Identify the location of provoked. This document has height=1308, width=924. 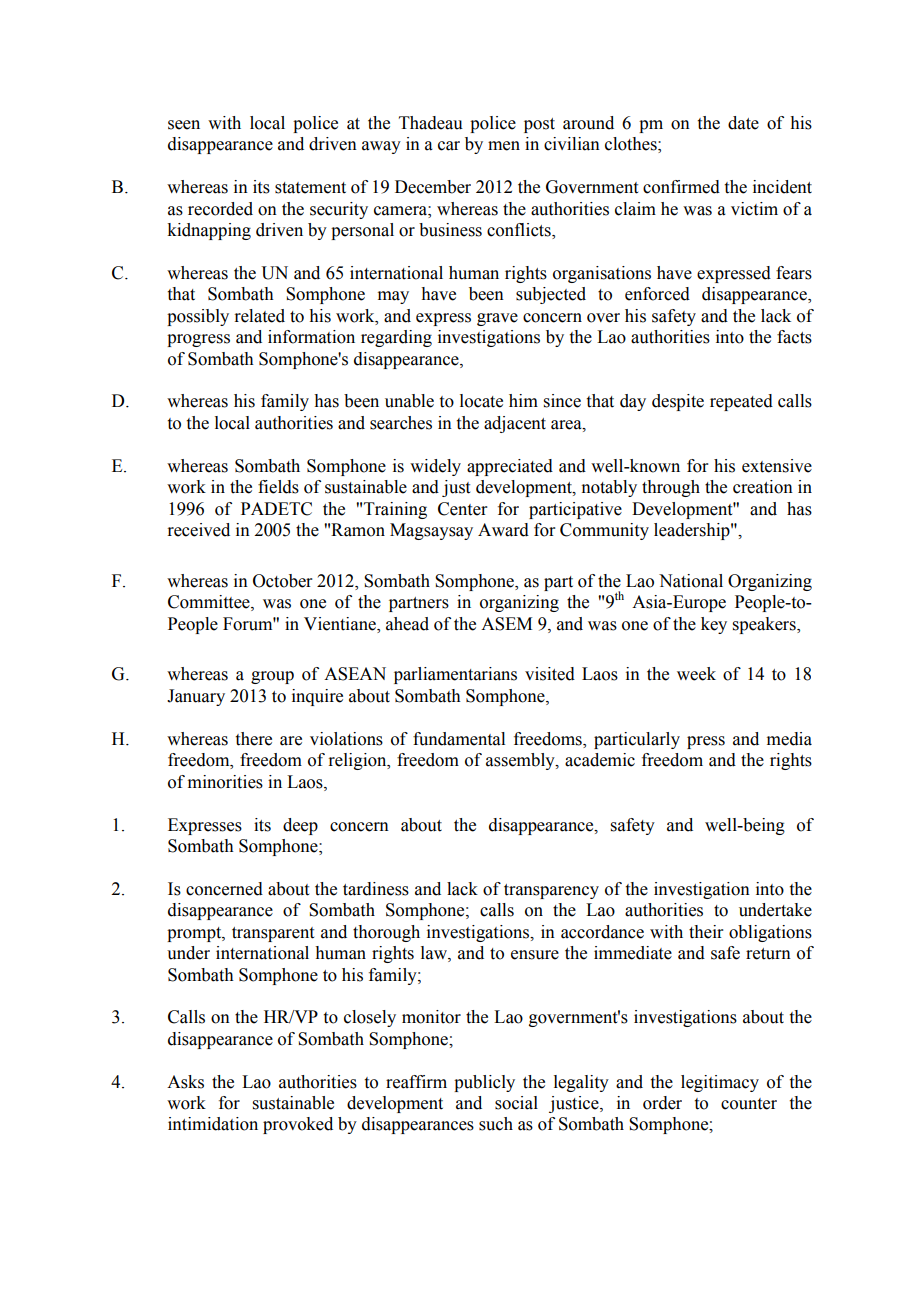
(298, 1125).
